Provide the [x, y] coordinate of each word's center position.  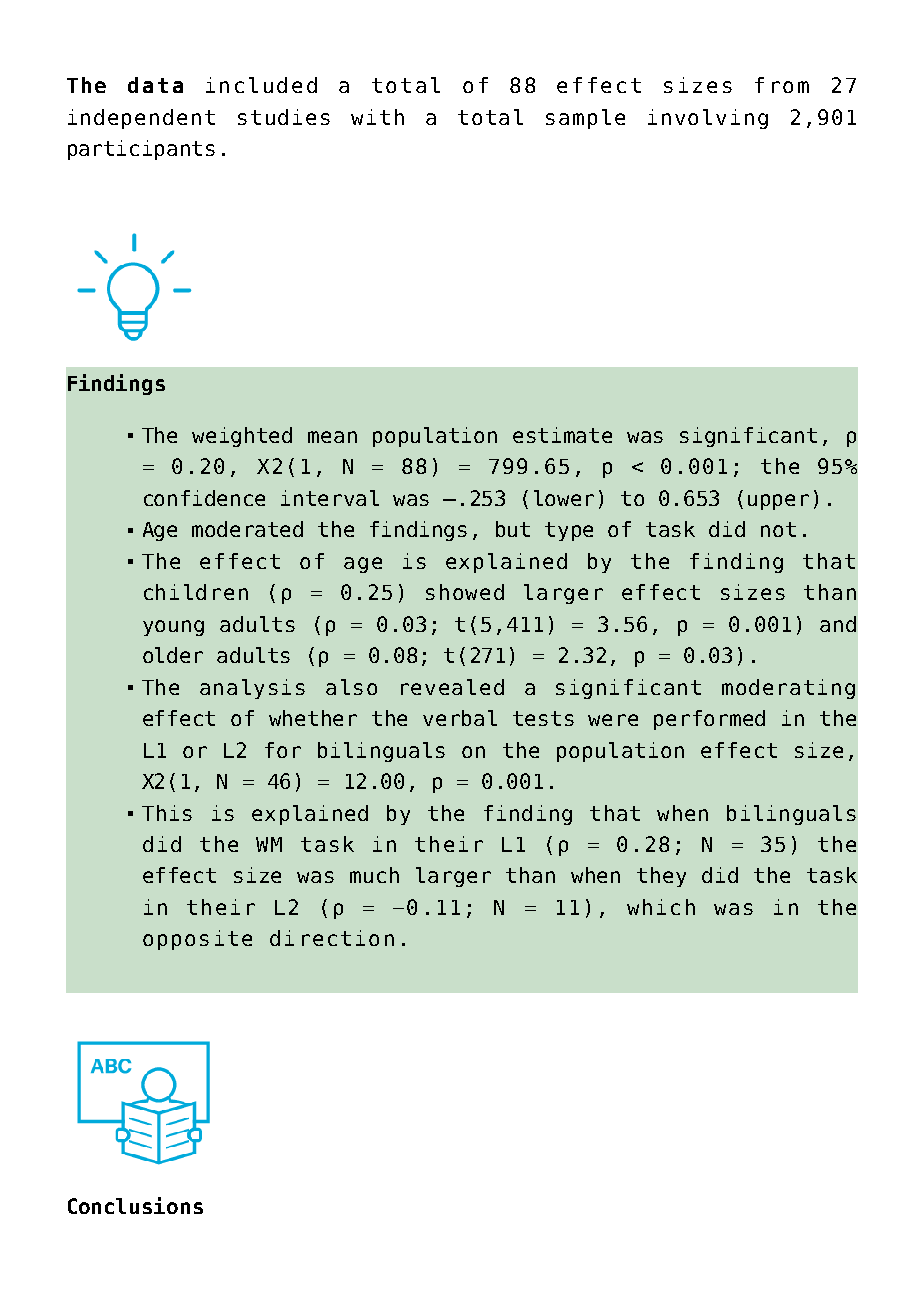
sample [585, 119]
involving [708, 119]
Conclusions [135, 1205]
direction [332, 938]
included [261, 85]
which [661, 907]
